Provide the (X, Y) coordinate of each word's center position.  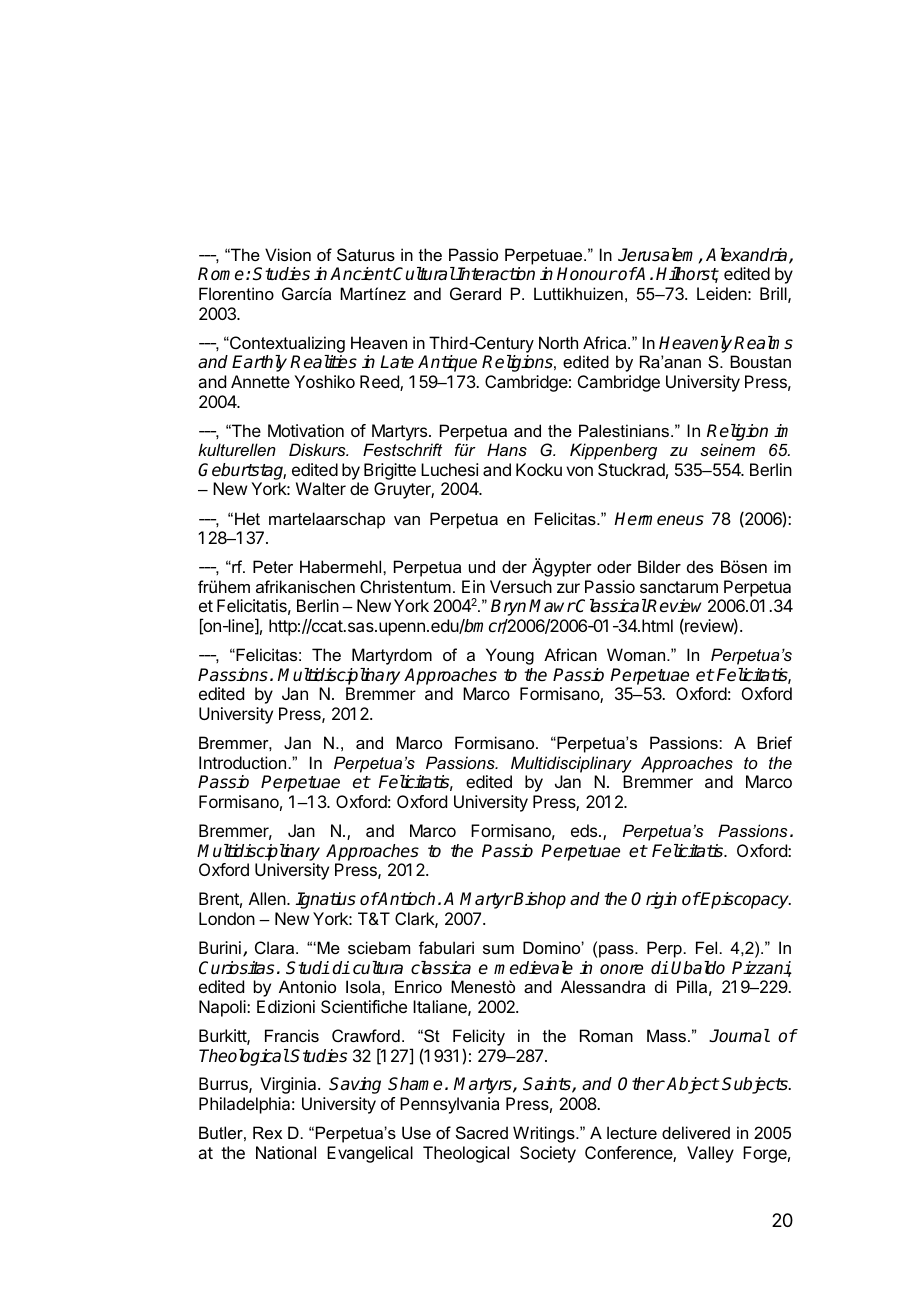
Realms (763, 343)
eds (585, 830)
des (700, 566)
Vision (288, 254)
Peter (273, 566)
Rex (267, 1132)
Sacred (482, 1132)
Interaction (495, 274)
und (482, 566)
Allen (267, 898)
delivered (696, 1132)
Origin (654, 900)
